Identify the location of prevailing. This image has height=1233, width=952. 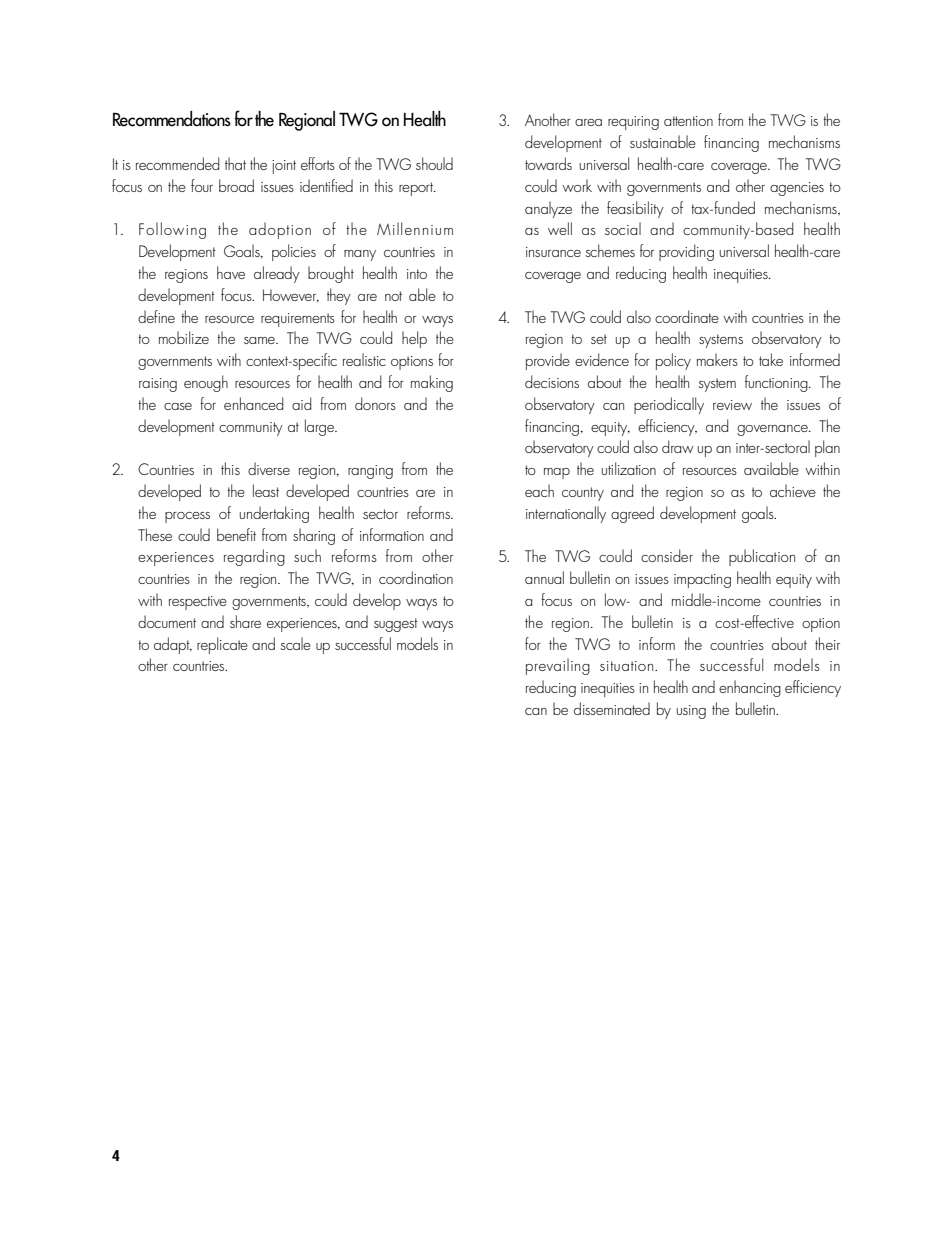
(558, 666).
